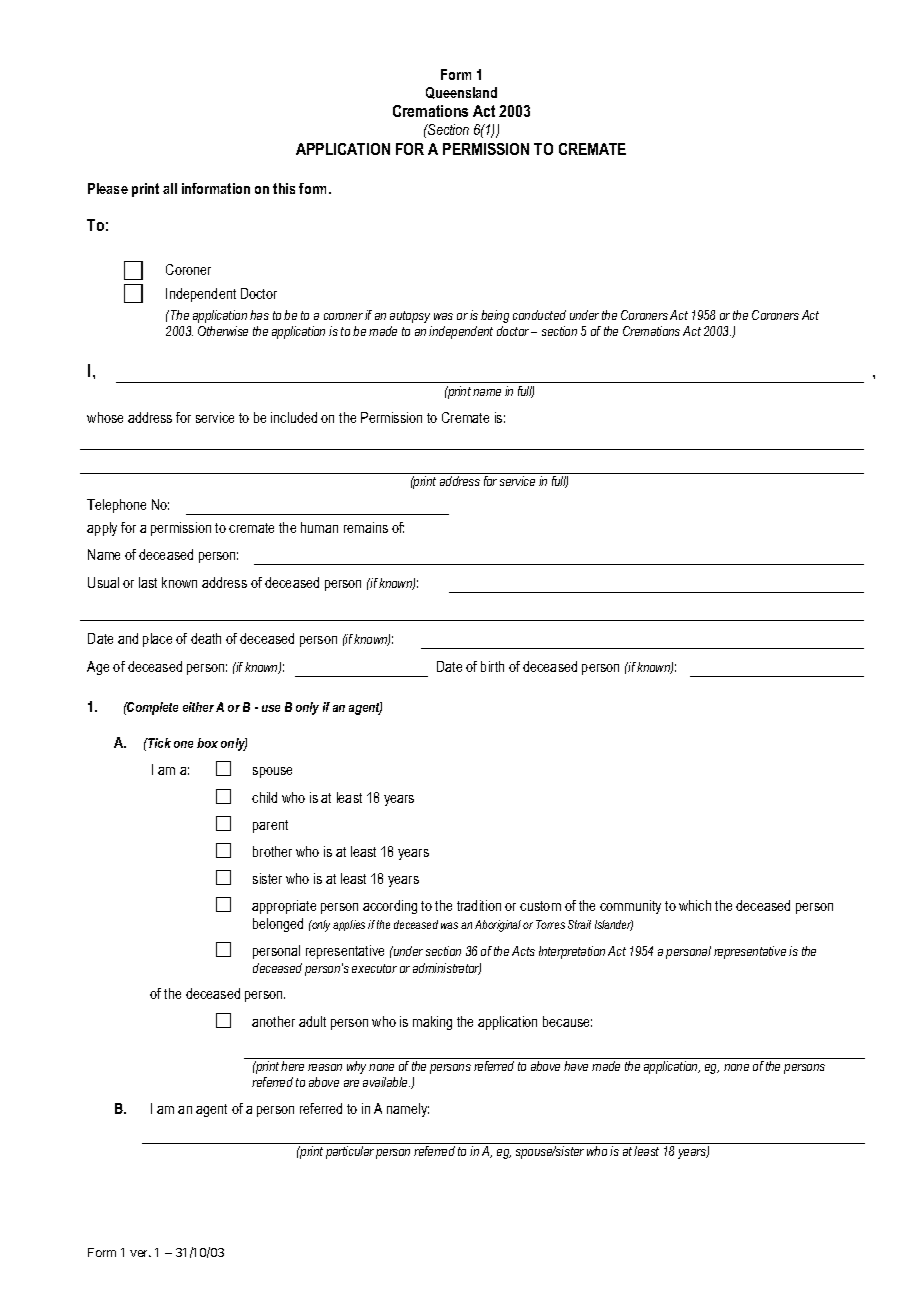 The image size is (924, 1308). What do you see at coordinates (539, 315) in the image?
I see `conducted` at bounding box center [539, 315].
